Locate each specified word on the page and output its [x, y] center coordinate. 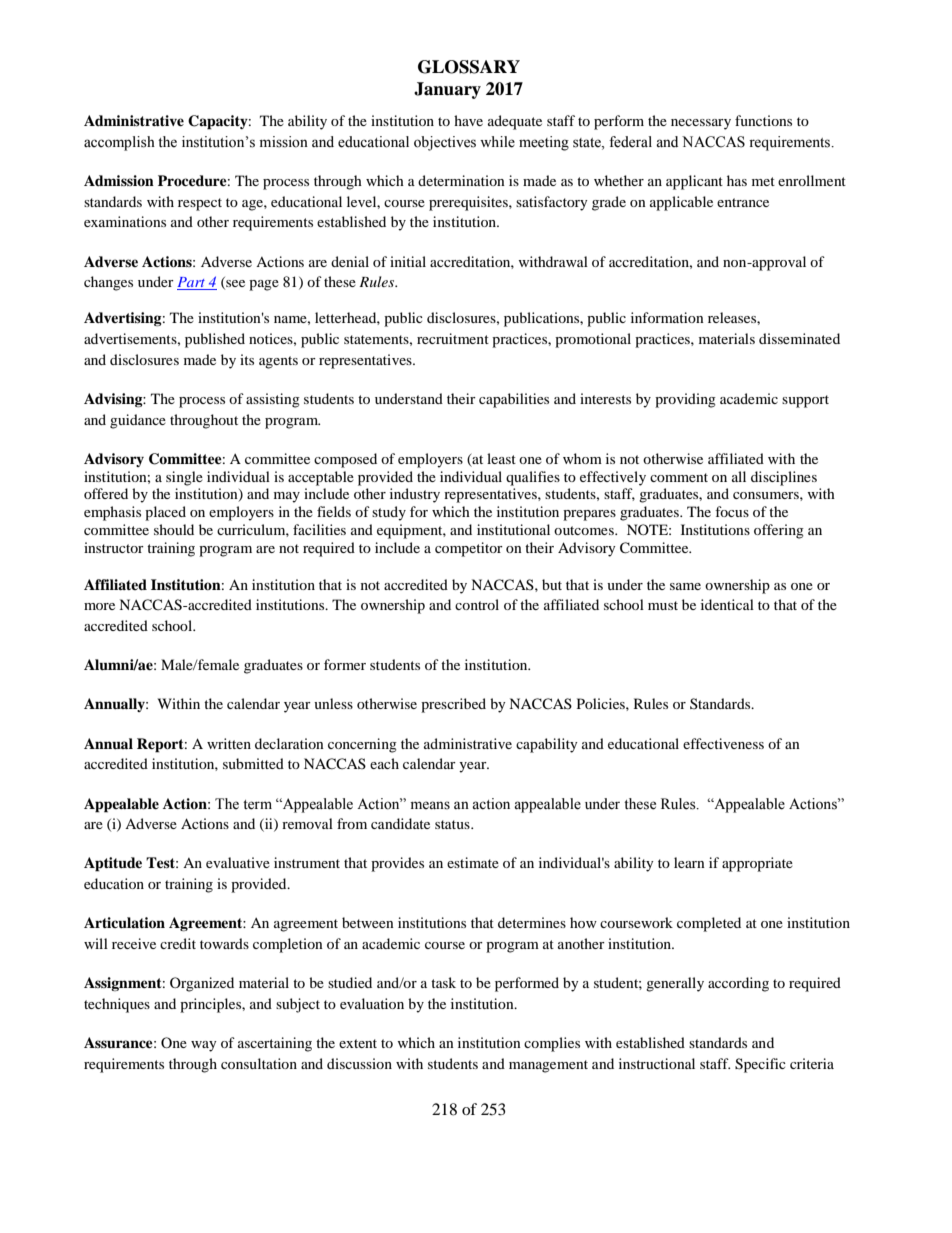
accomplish [119, 143]
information [667, 317]
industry [415, 495]
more [99, 606]
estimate [473, 862]
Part [192, 283]
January [447, 90]
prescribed [453, 705]
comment [679, 477]
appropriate [757, 864]
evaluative [238, 862]
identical [727, 604]
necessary [701, 124]
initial [408, 261]
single [184, 478]
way [204, 1046]
